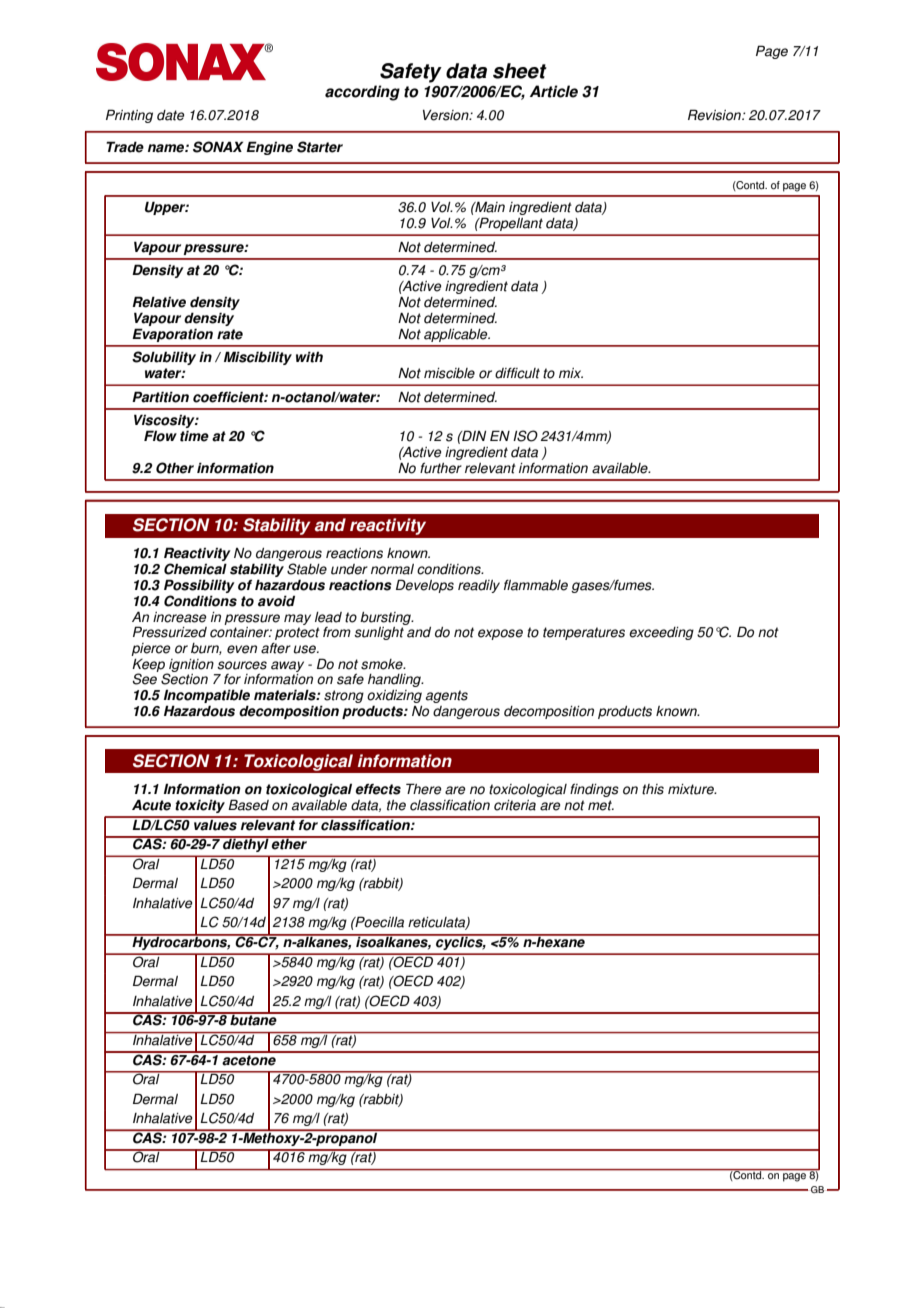 This screenshot has height=1308, width=924. I want to click on applicable, so click(457, 335).
